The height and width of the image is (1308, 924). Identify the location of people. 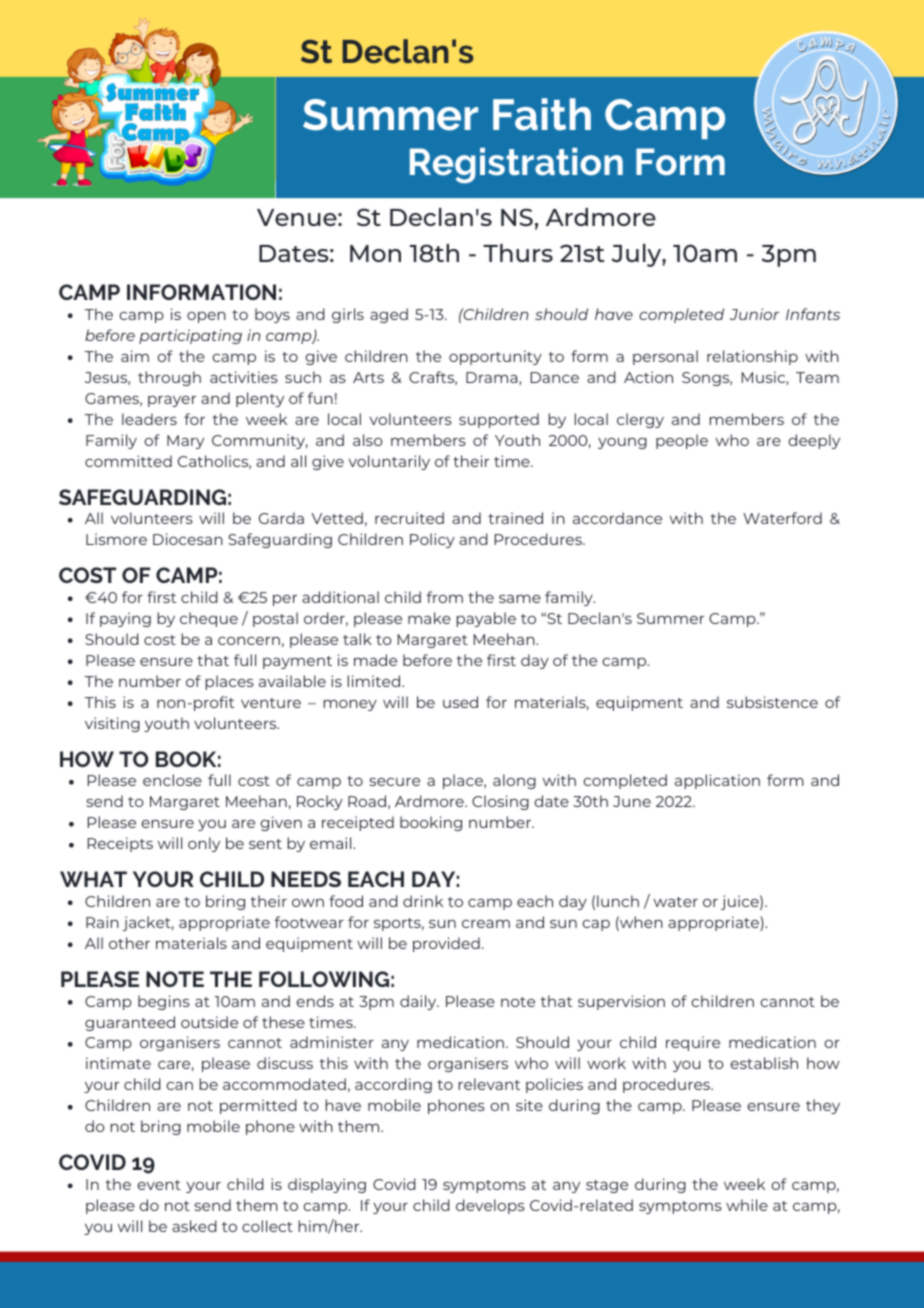
(682, 441).
